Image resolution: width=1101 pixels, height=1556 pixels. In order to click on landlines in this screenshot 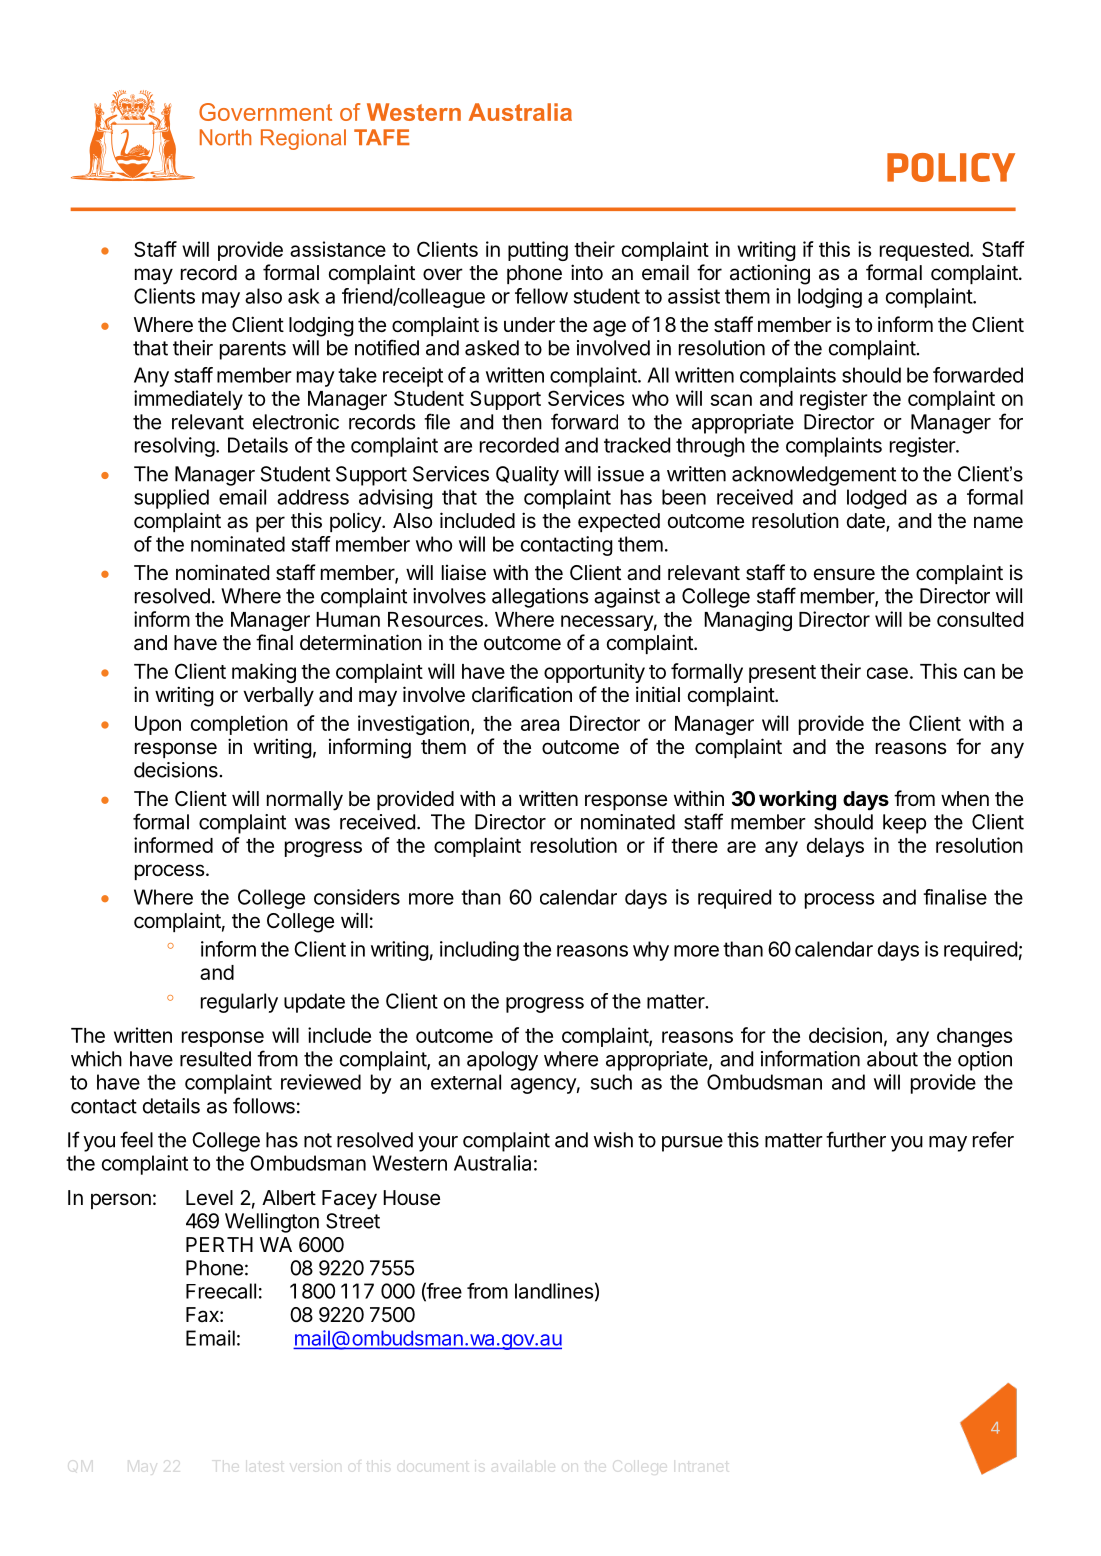, I will do `click(554, 1291)`.
